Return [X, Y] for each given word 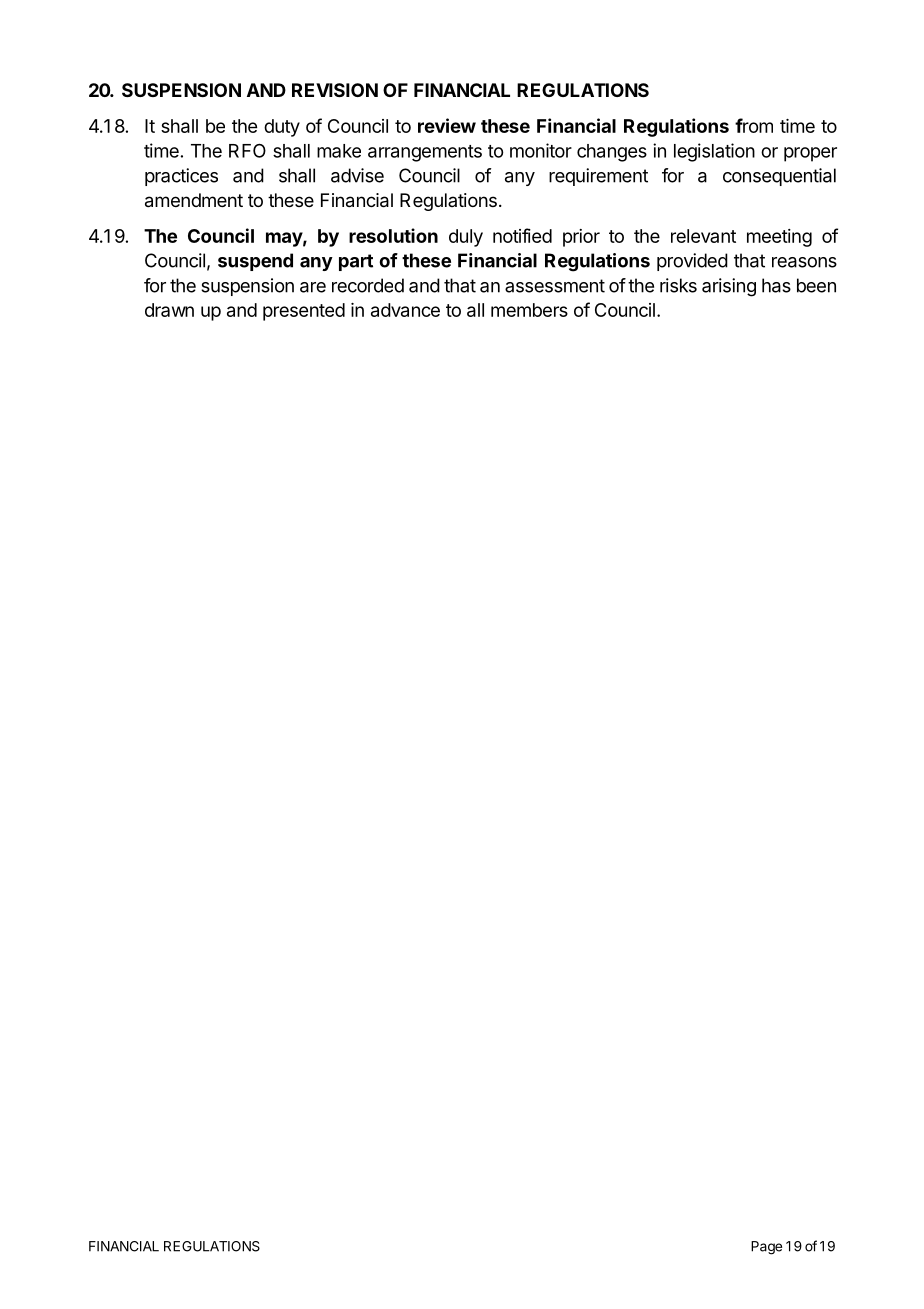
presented [304, 312]
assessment [555, 286]
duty [282, 128]
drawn [169, 310]
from [754, 125]
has [776, 285]
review [447, 125]
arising [729, 287]
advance [405, 310]
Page [766, 1248]
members [529, 310]
